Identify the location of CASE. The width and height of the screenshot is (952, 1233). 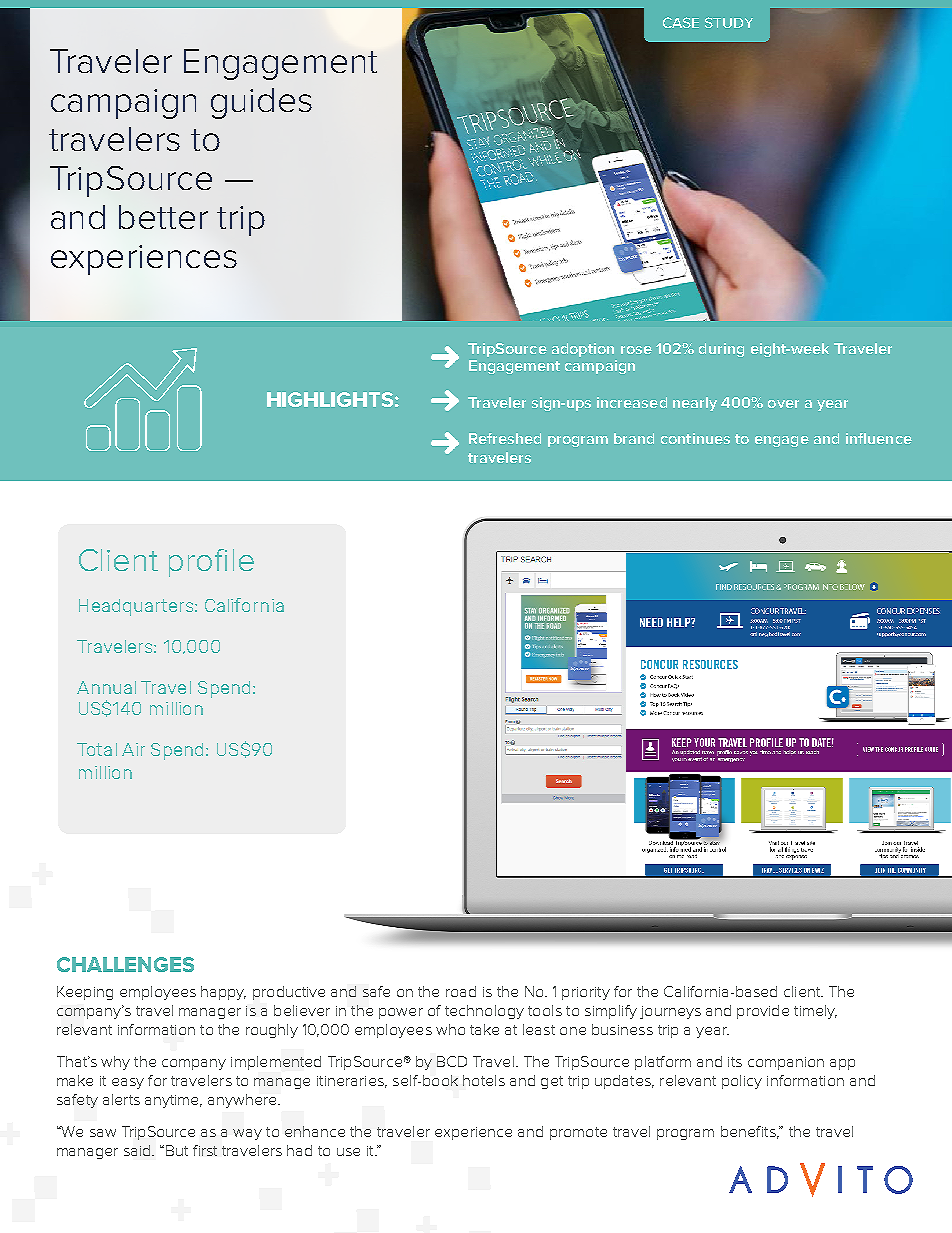
(681, 22).
